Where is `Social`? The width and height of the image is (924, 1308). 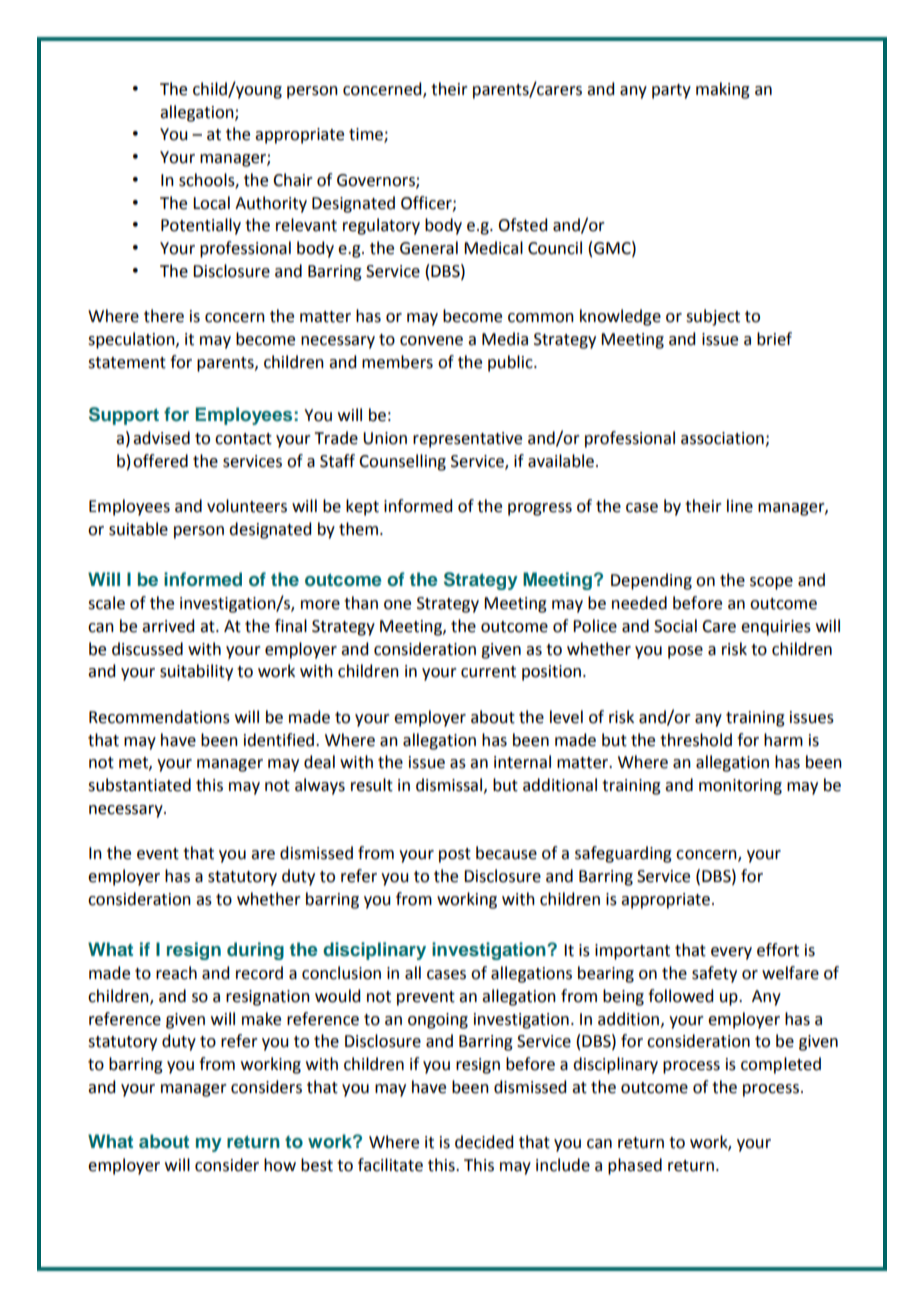 Social is located at coordinates (675, 626).
